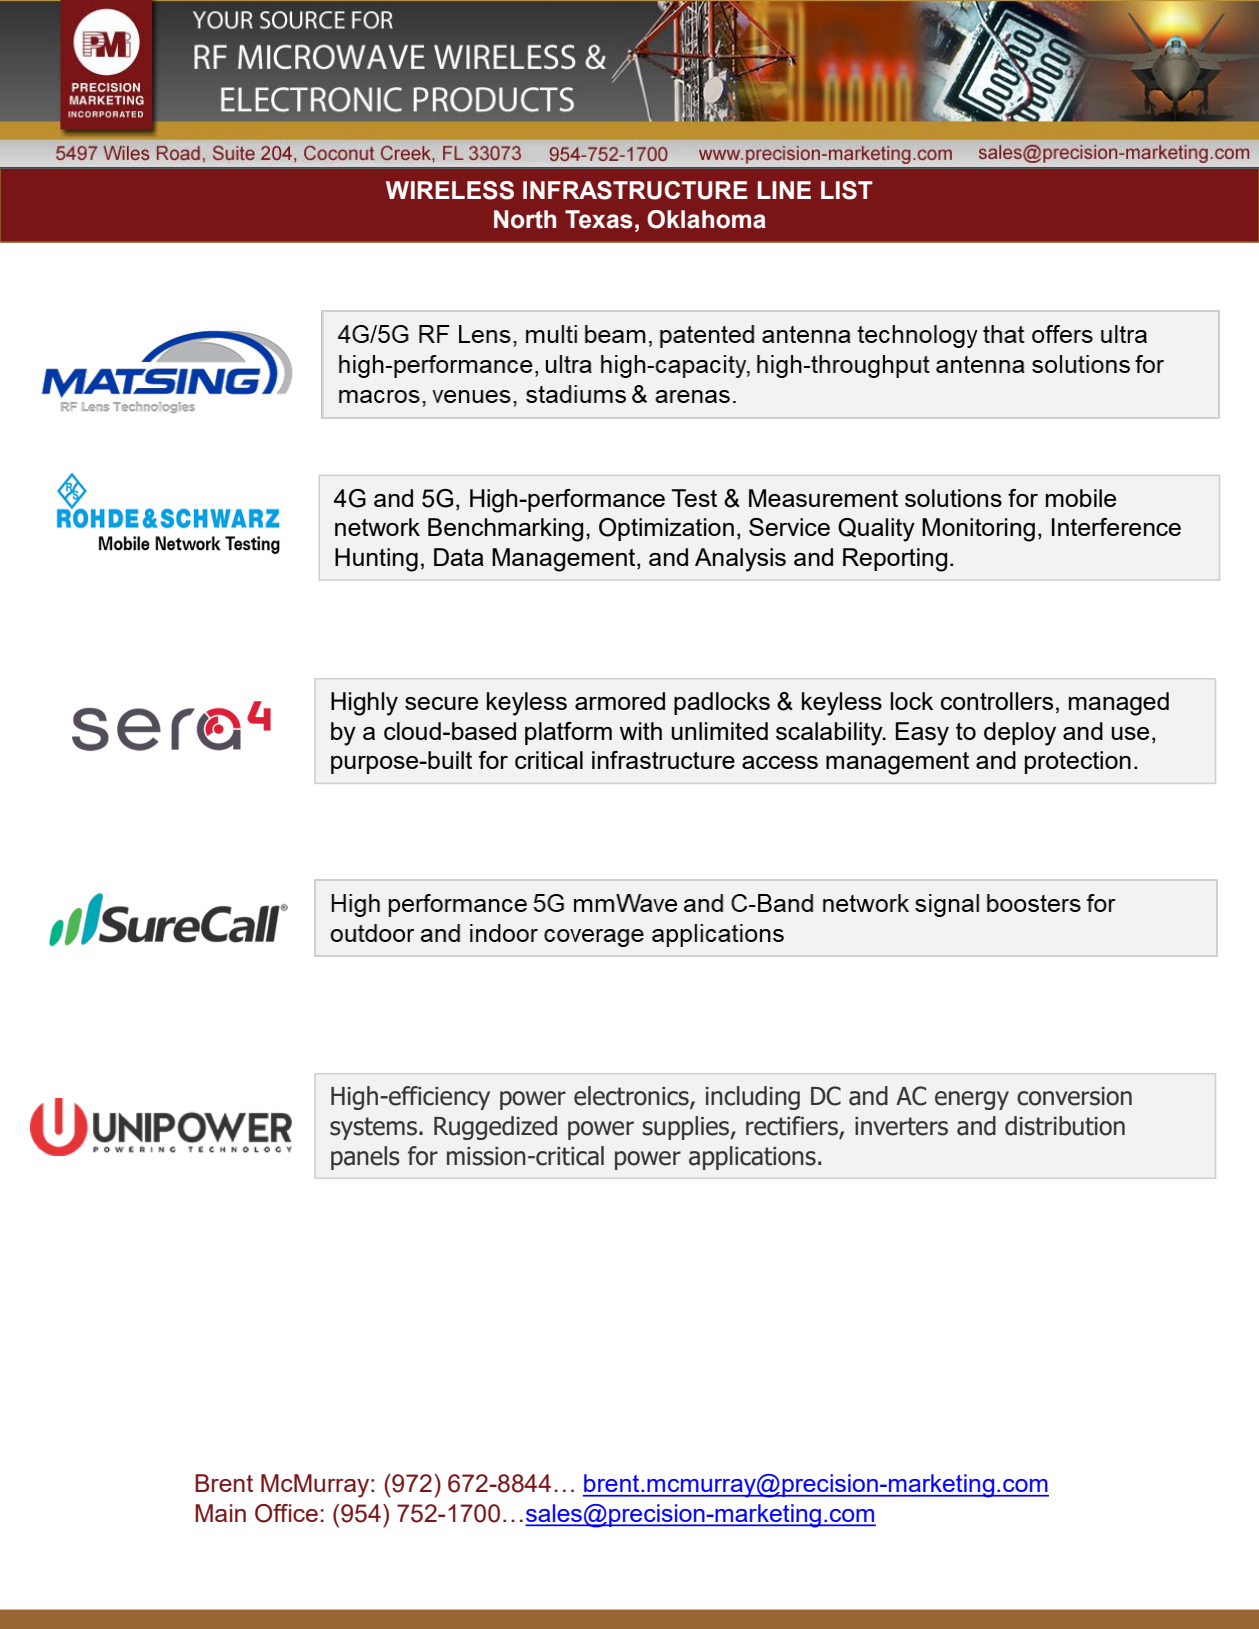 The height and width of the screenshot is (1629, 1259). What do you see at coordinates (286, 1513) in the screenshot?
I see `Office` at bounding box center [286, 1513].
